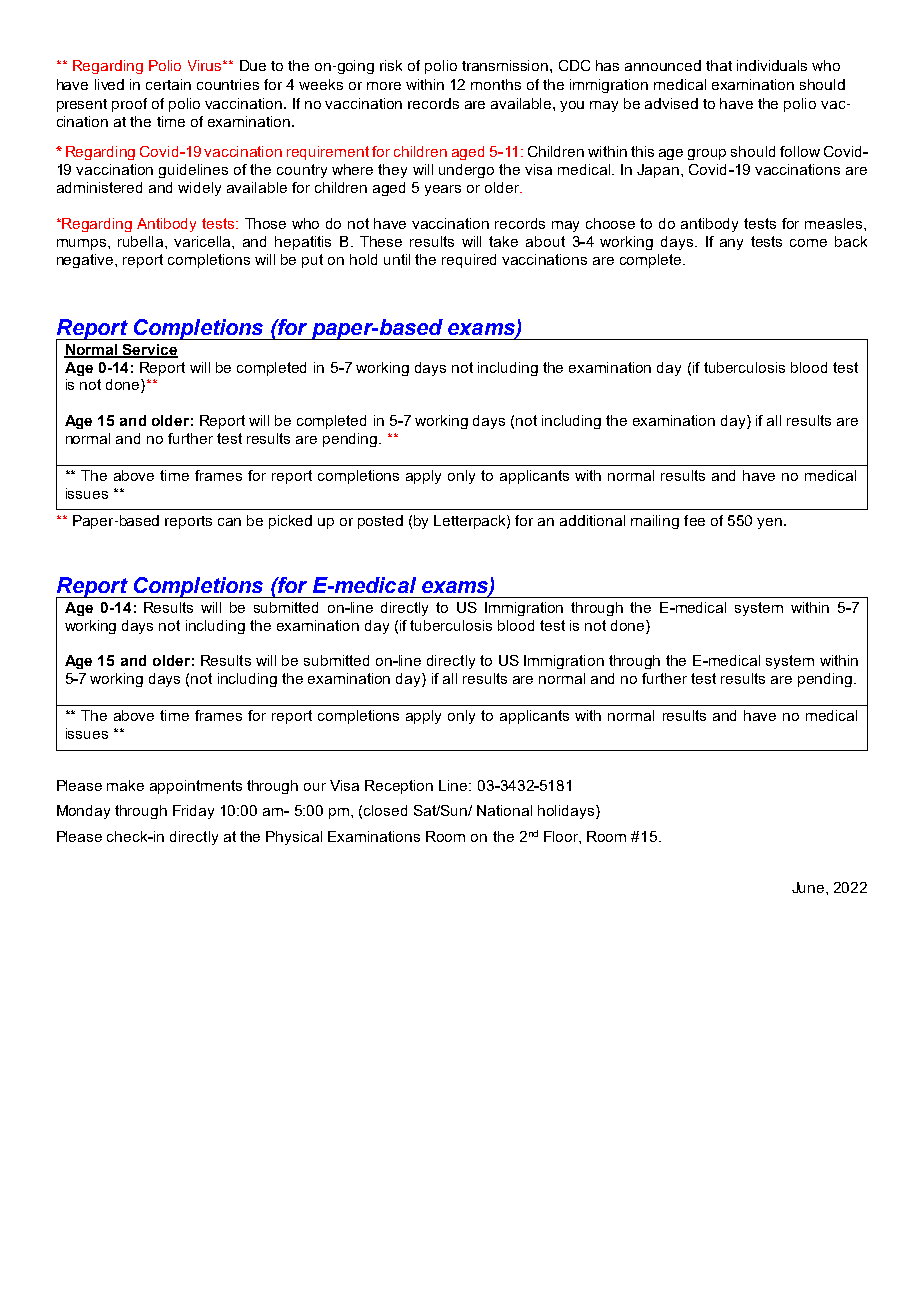 This screenshot has width=924, height=1308. I want to click on Friday, so click(193, 812).
